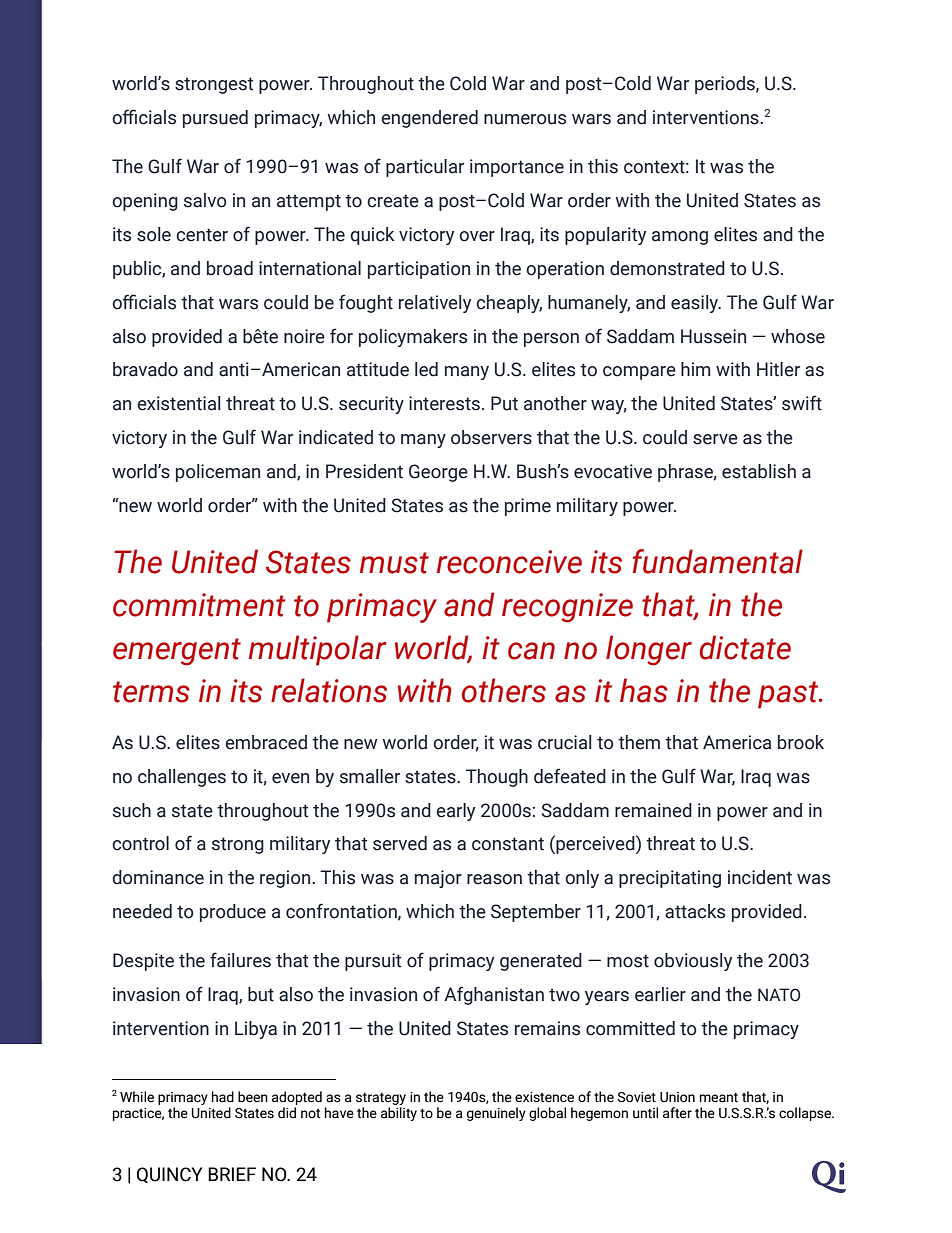 The image size is (952, 1233). Describe the element at coordinates (653, 810) in the document. I see `remained` at that location.
